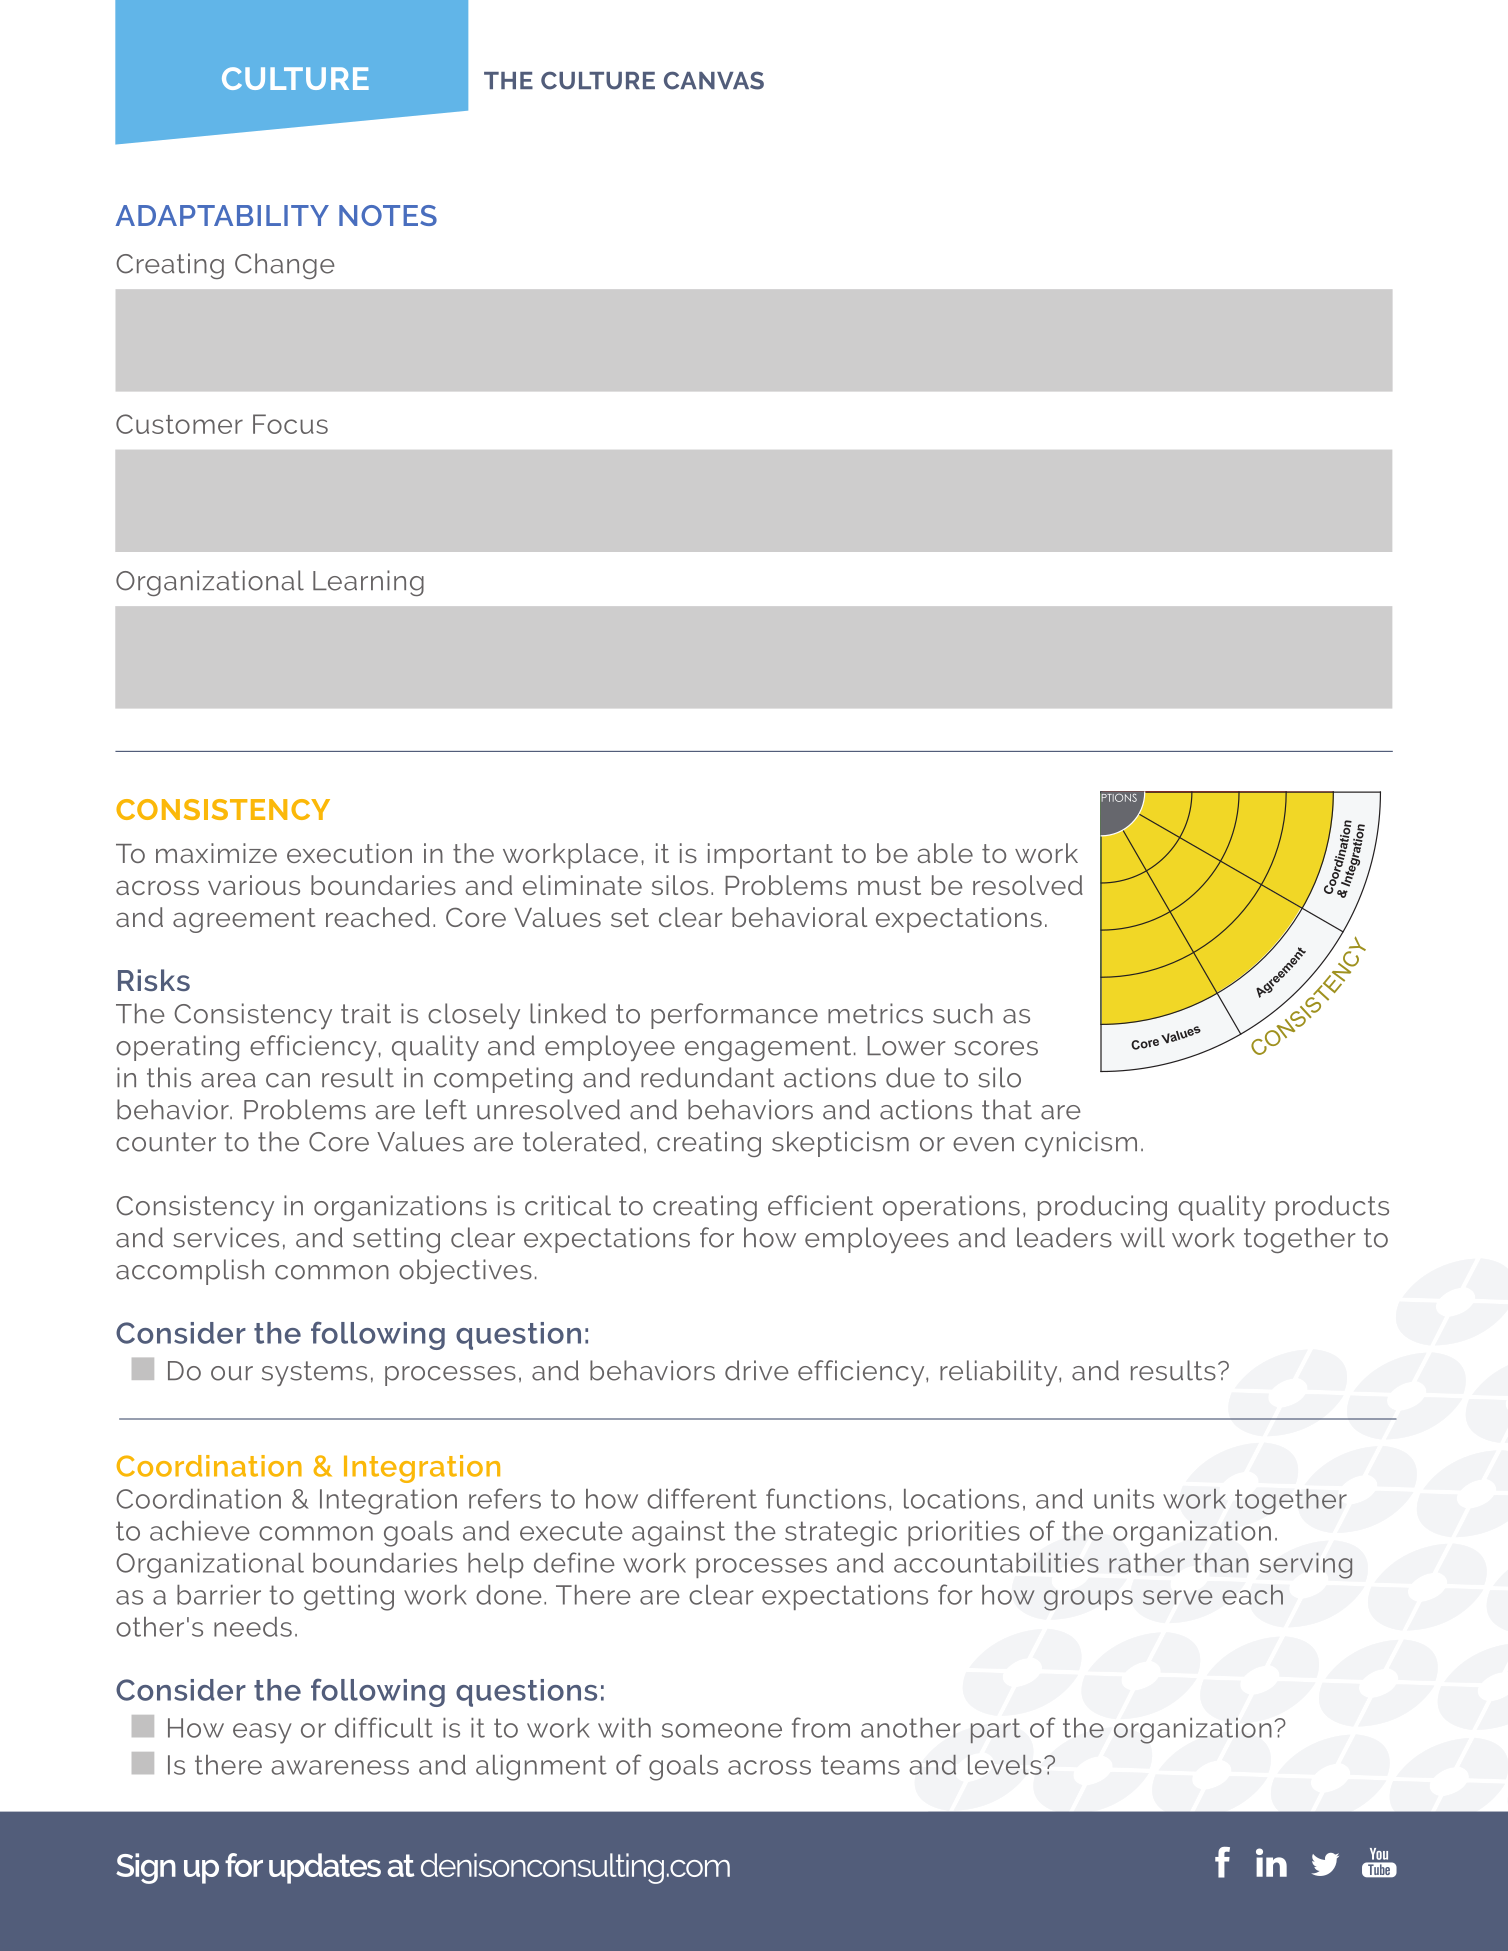 This page has width=1508, height=1951. Describe the element at coordinates (325, 1868) in the page. I see `updates` at that location.
